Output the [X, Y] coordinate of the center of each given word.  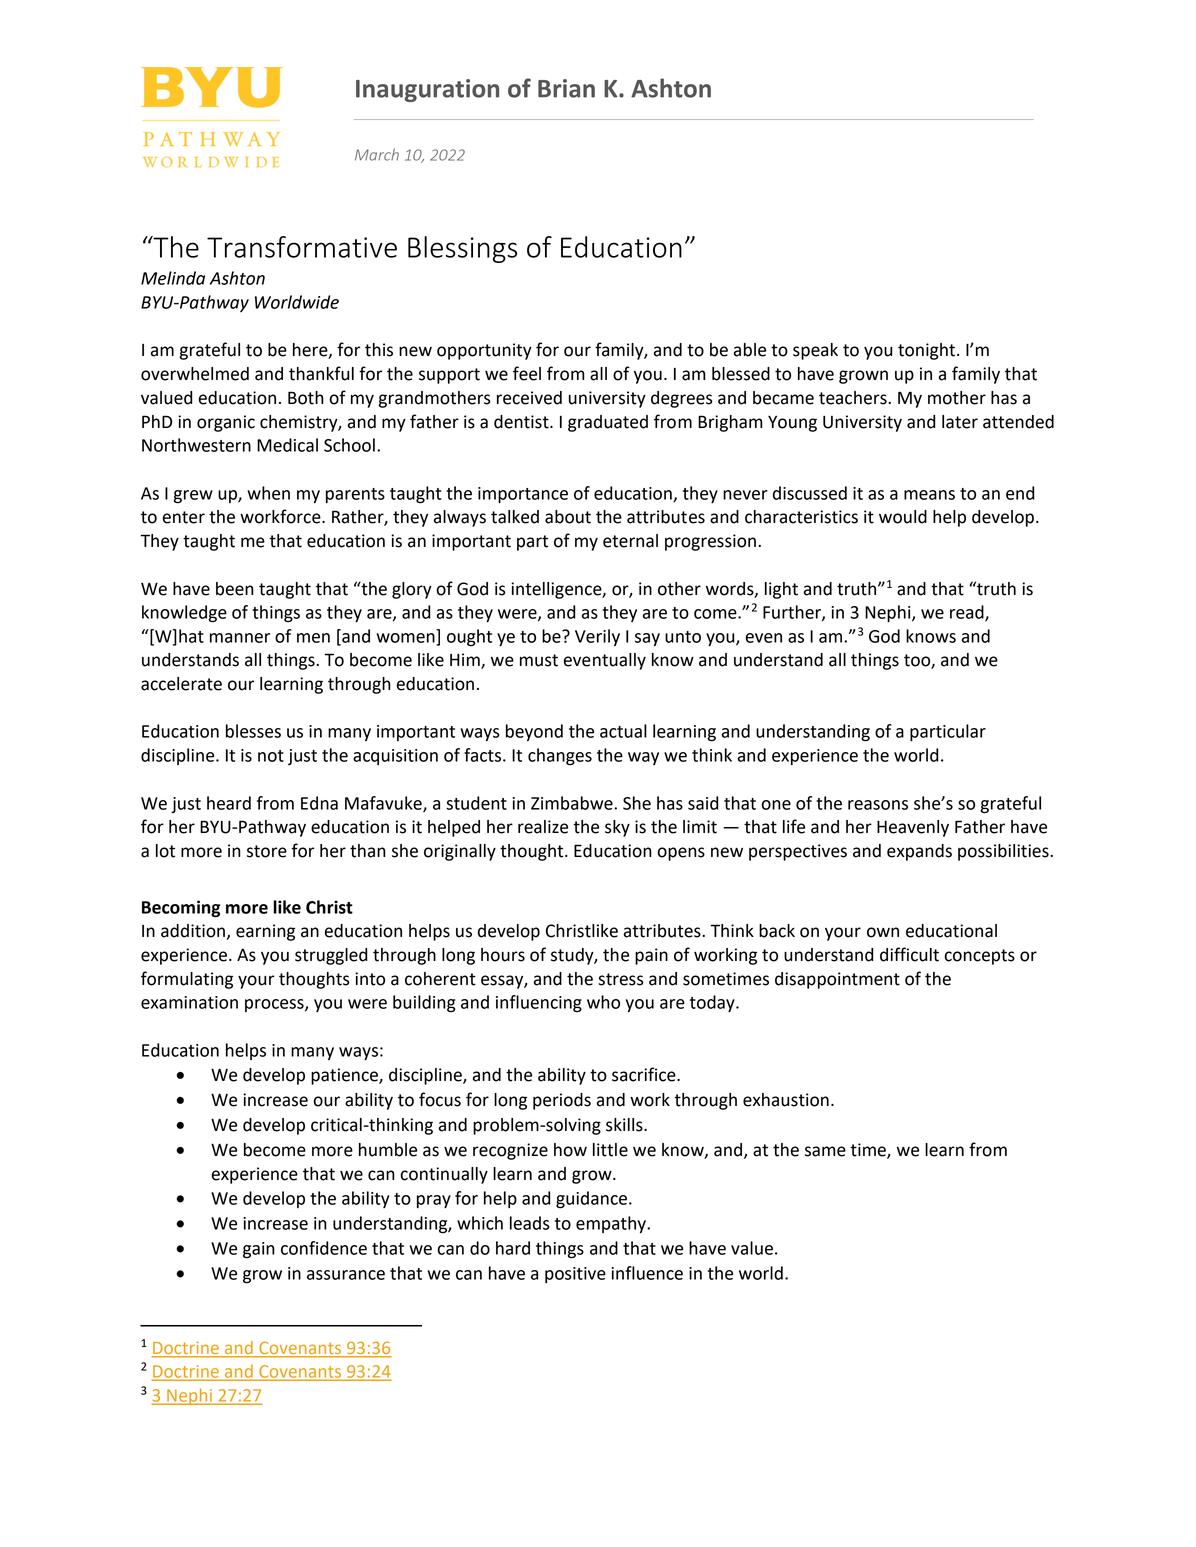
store [267, 851]
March [377, 154]
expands [919, 852]
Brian [566, 88]
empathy [612, 1224]
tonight [926, 351]
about [568, 517]
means [929, 495]
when [268, 493]
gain [259, 1250]
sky [617, 828]
